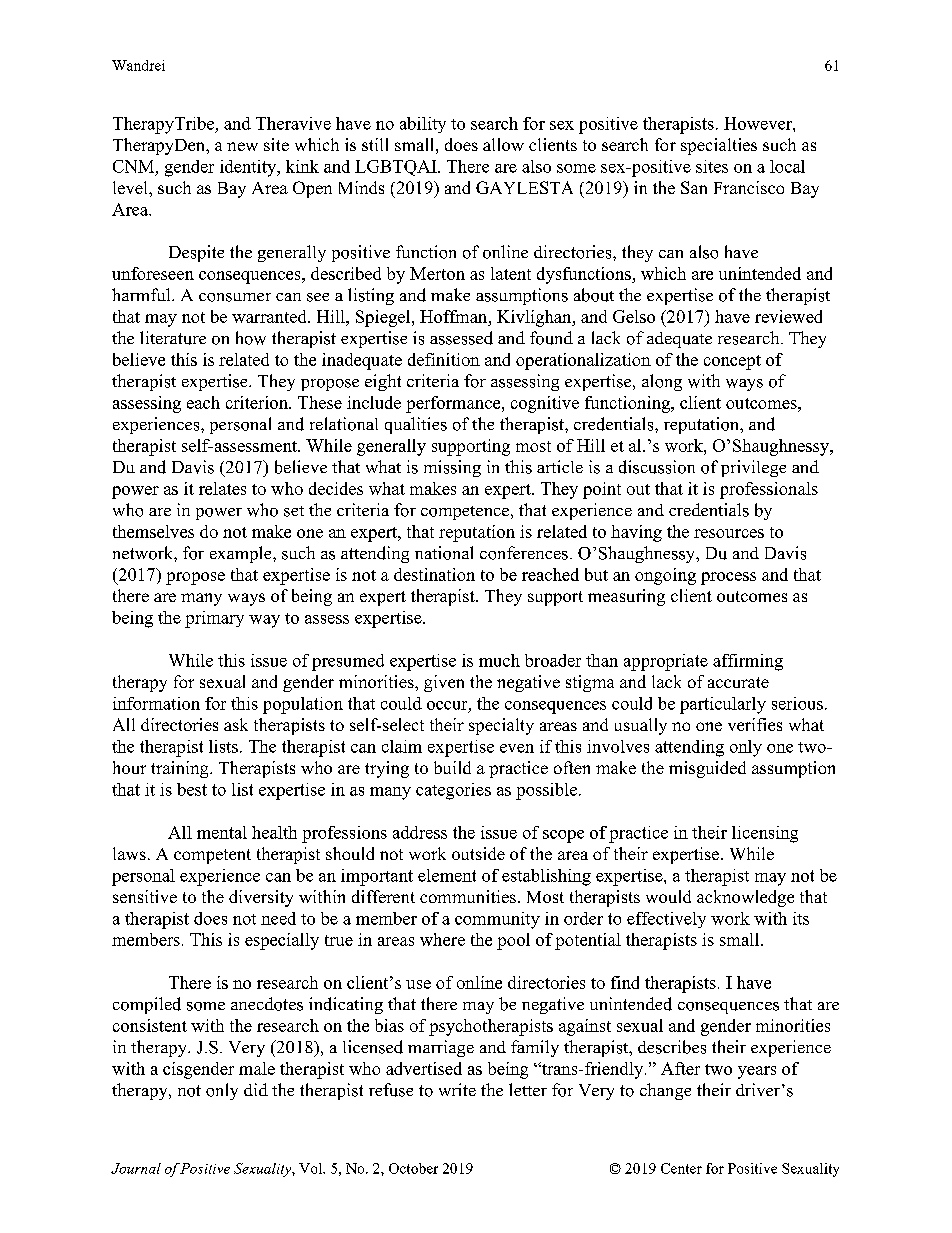  I want to click on new, so click(242, 146).
